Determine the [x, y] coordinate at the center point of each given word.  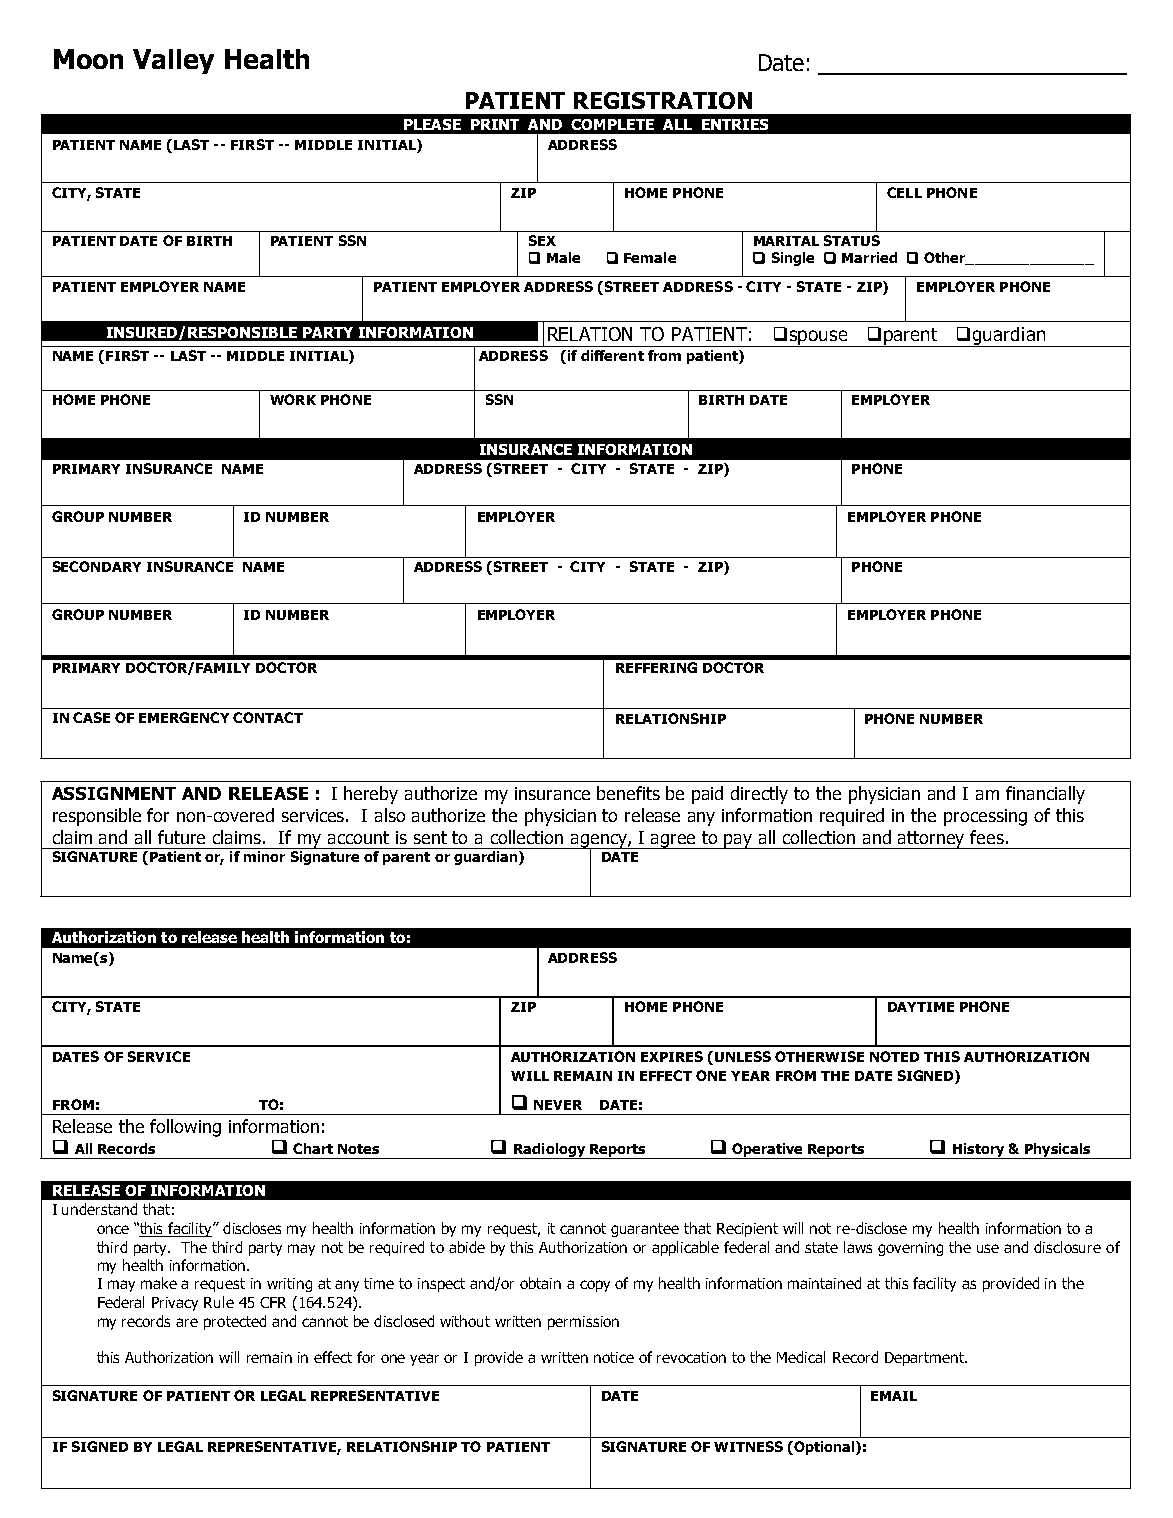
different [612, 355]
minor [265, 855]
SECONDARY [97, 566]
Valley [173, 61]
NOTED [894, 1056]
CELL [904, 192]
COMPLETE [612, 124]
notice [614, 1357]
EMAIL [894, 1396]
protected [235, 1322]
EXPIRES [672, 1056]
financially [1045, 795]
